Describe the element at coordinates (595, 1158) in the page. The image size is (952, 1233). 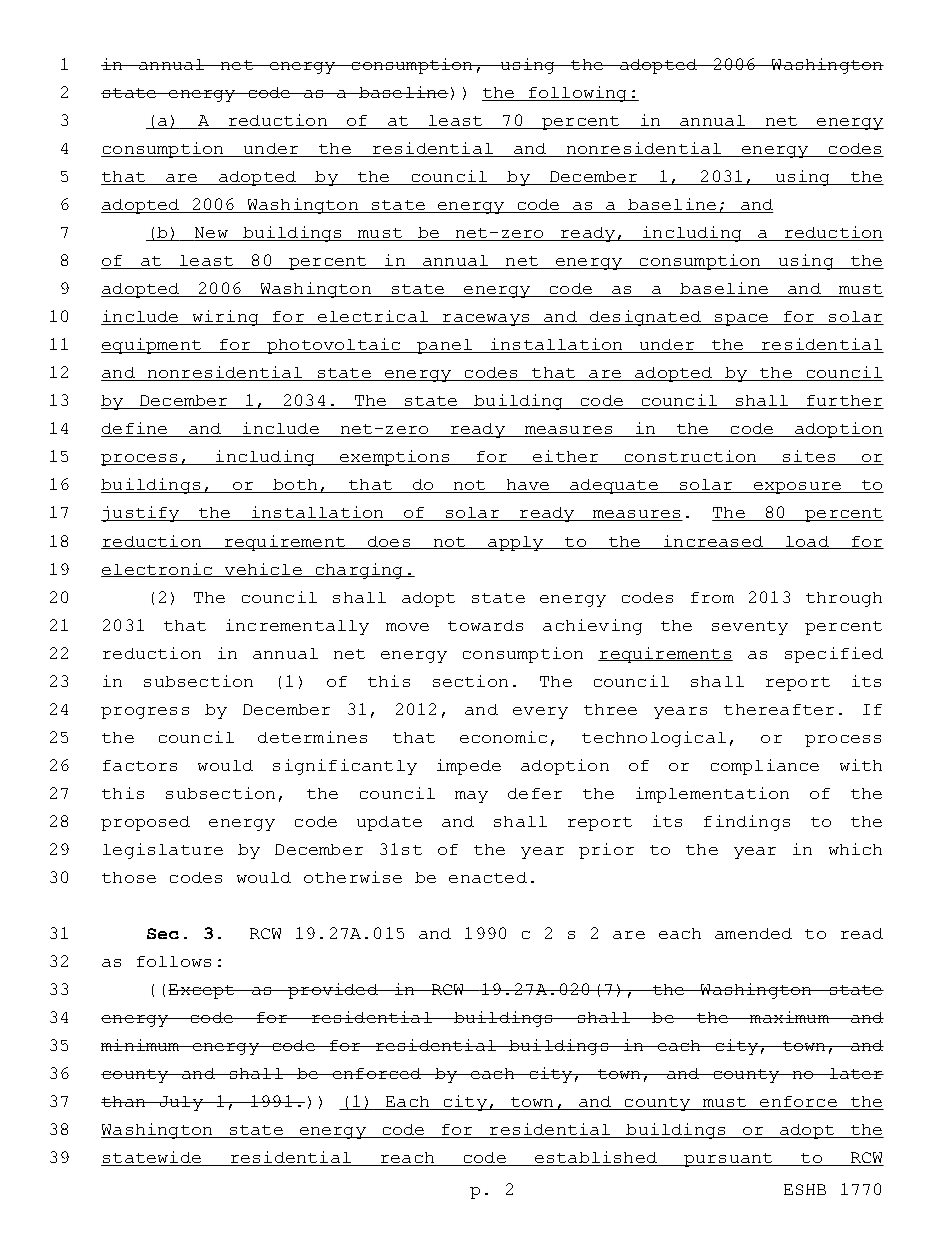
I see `established` at that location.
